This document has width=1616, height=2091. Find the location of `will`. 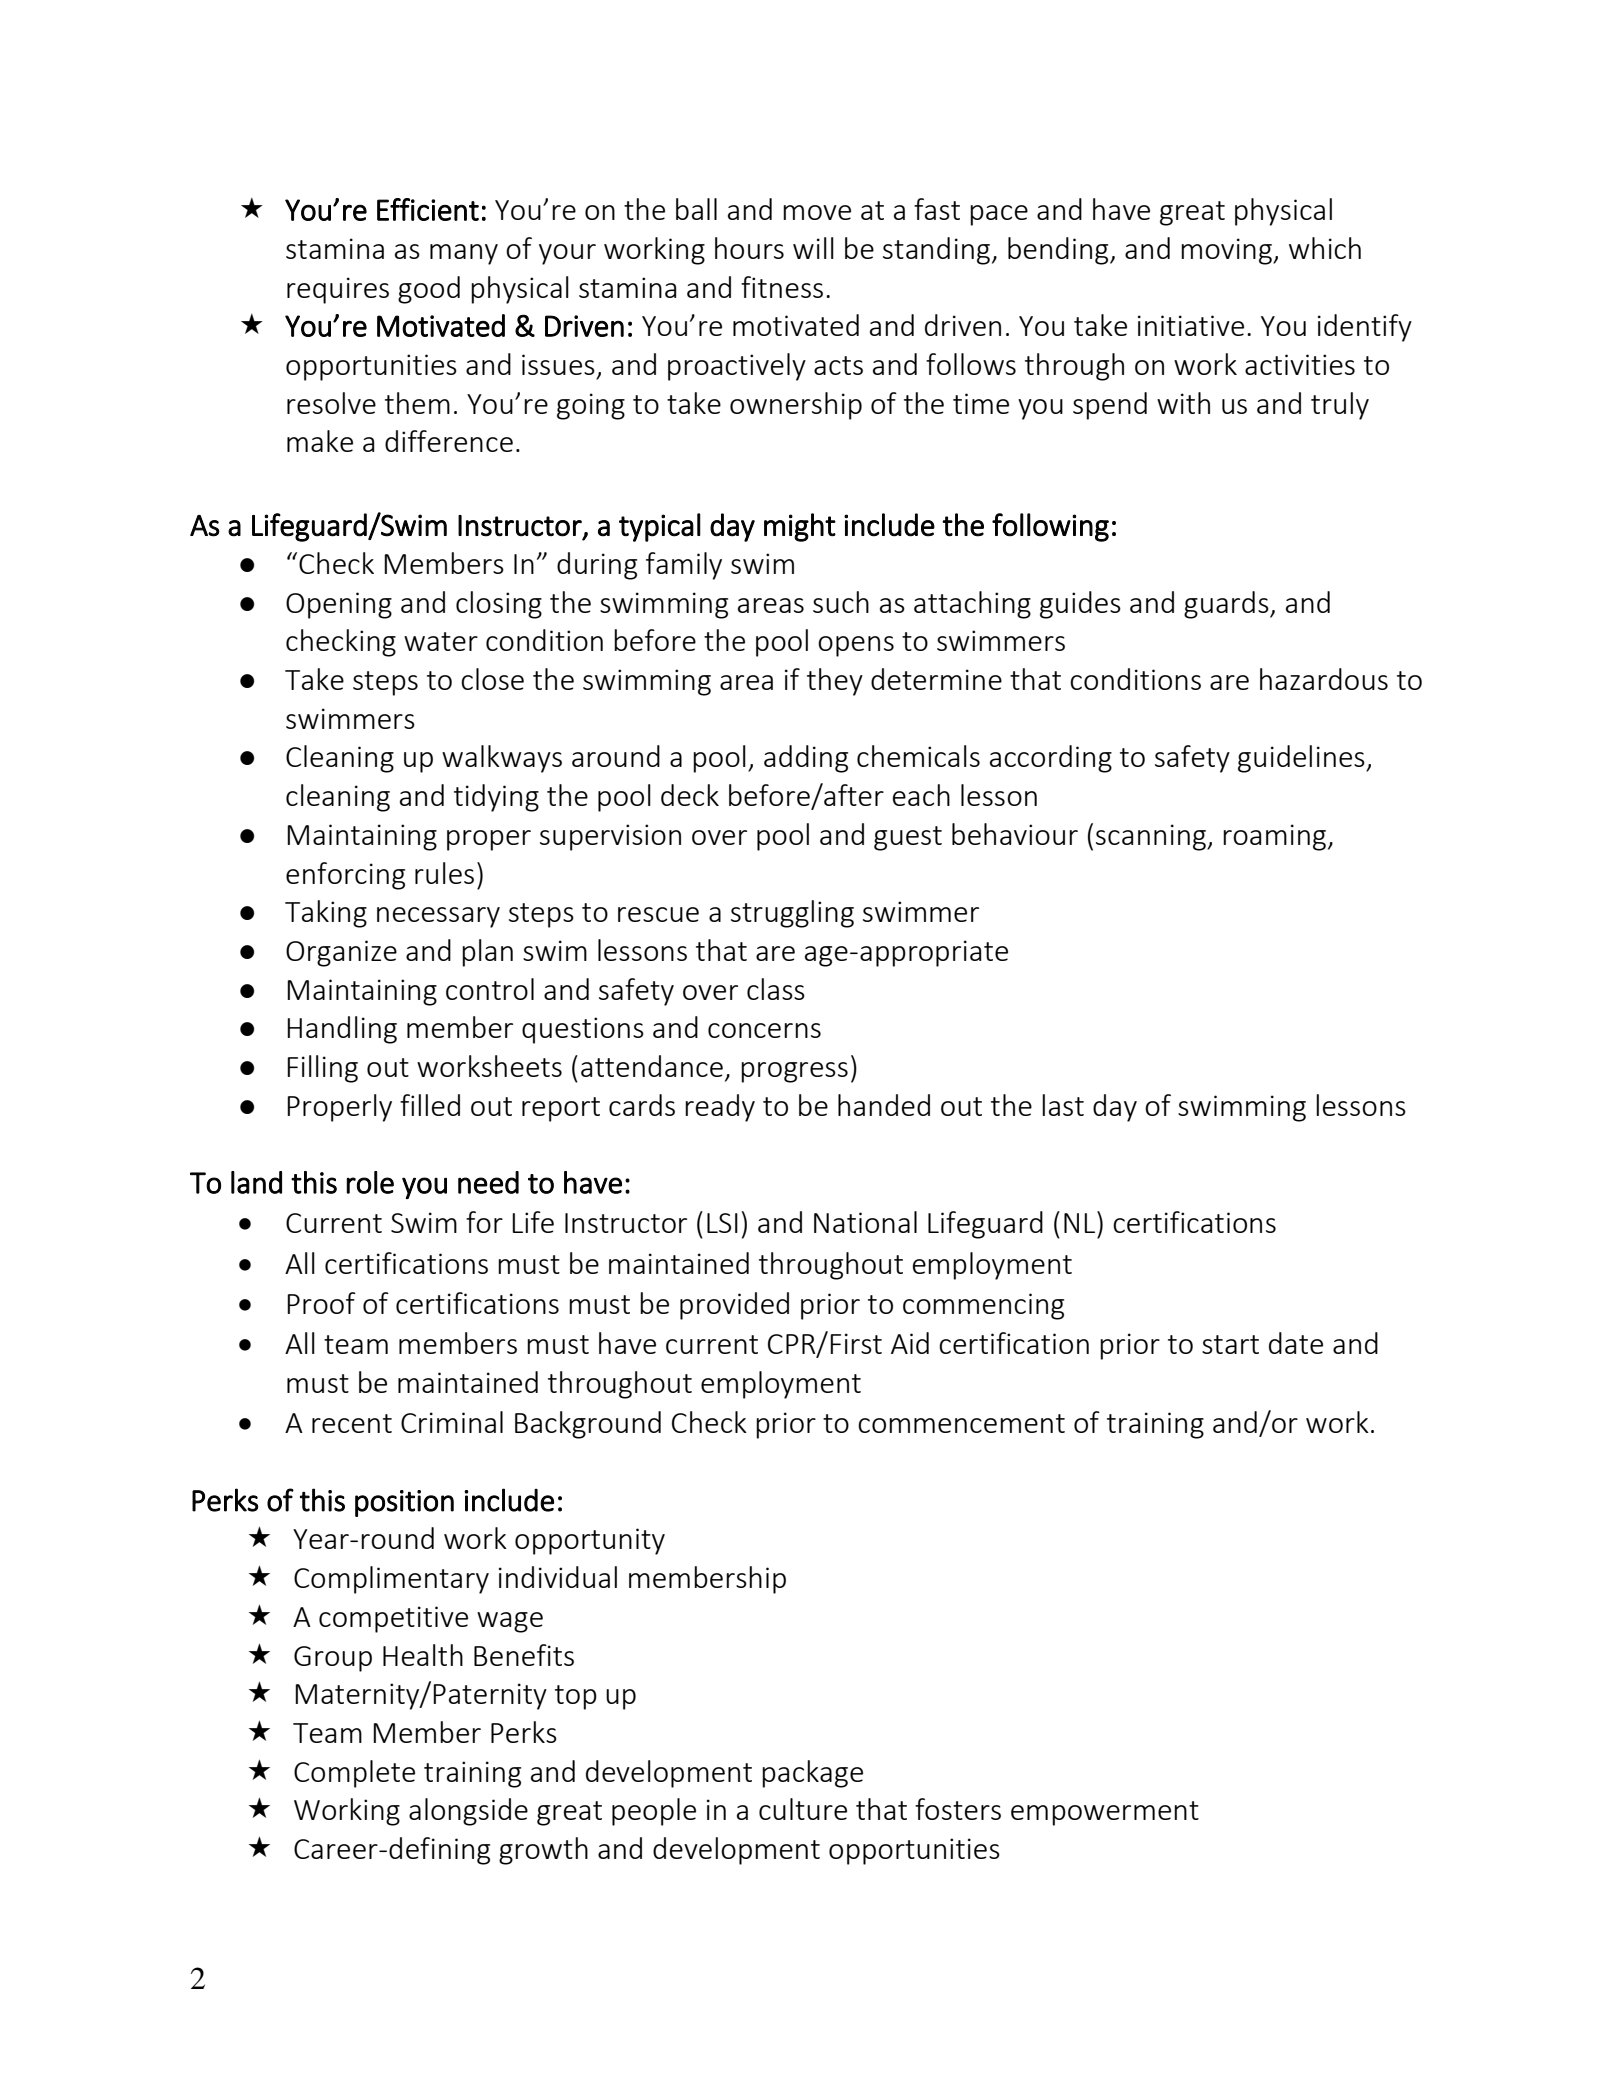

will is located at coordinates (813, 248).
